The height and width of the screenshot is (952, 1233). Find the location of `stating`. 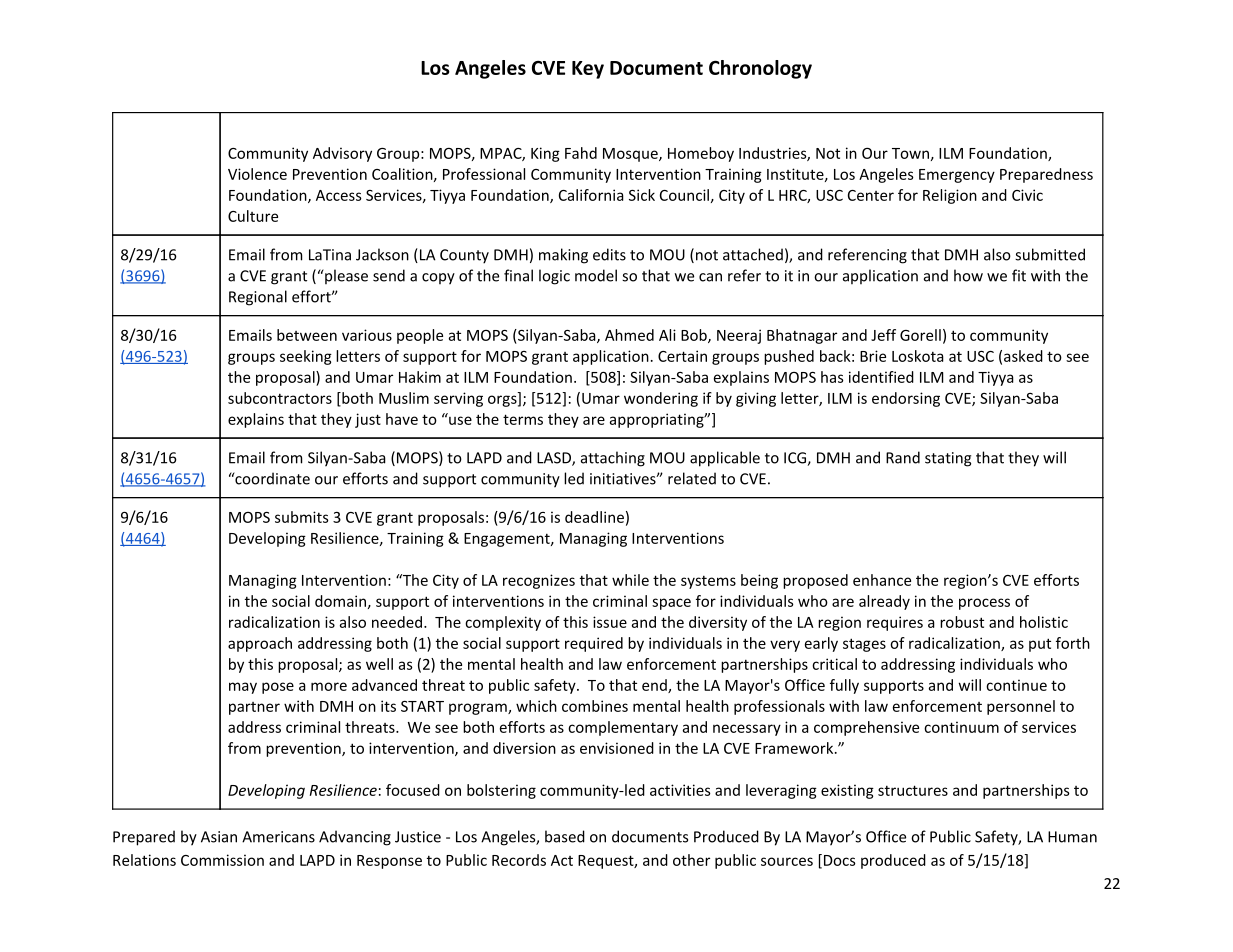

stating is located at coordinates (948, 459).
